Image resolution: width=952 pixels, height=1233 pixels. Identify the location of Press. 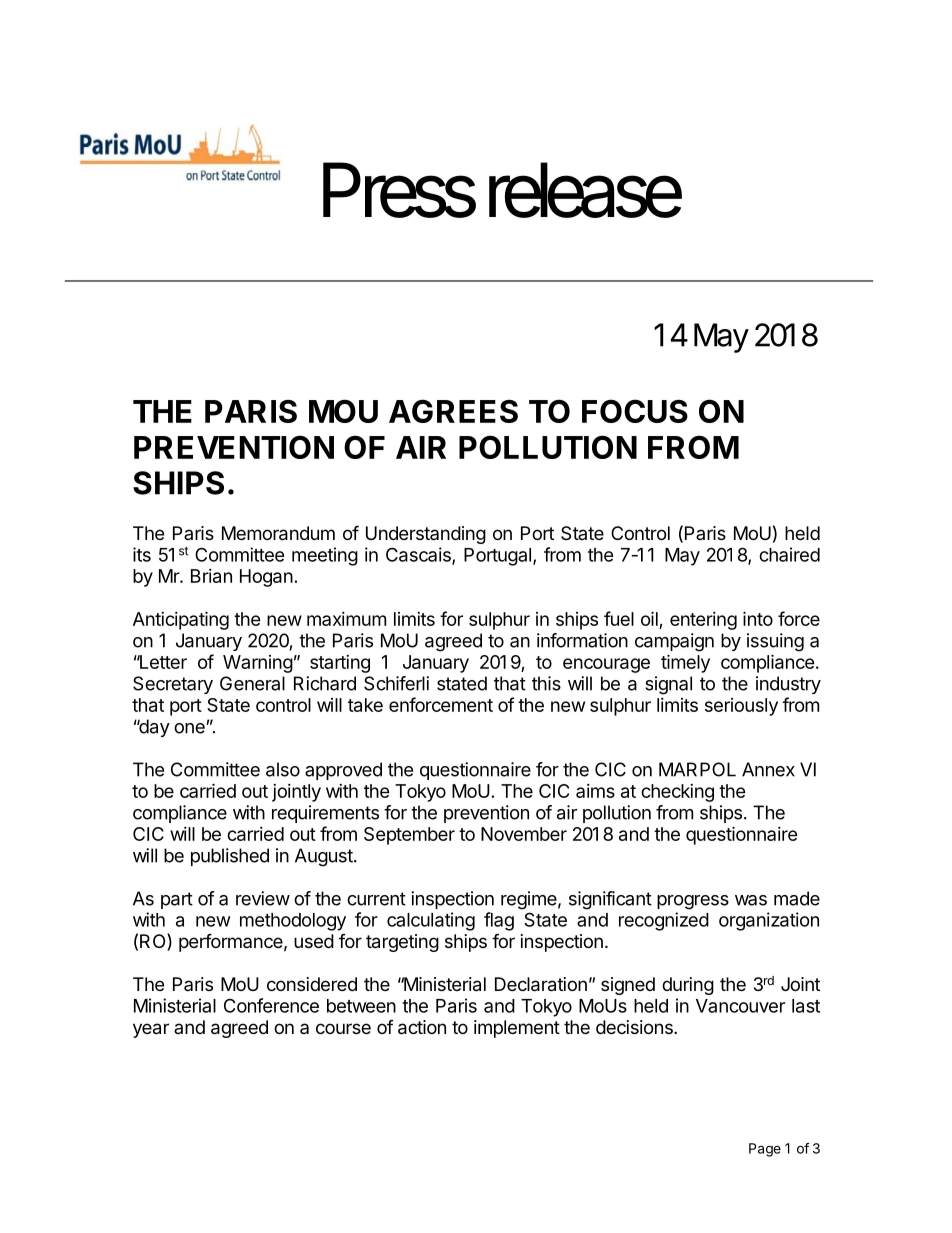
(399, 190).
